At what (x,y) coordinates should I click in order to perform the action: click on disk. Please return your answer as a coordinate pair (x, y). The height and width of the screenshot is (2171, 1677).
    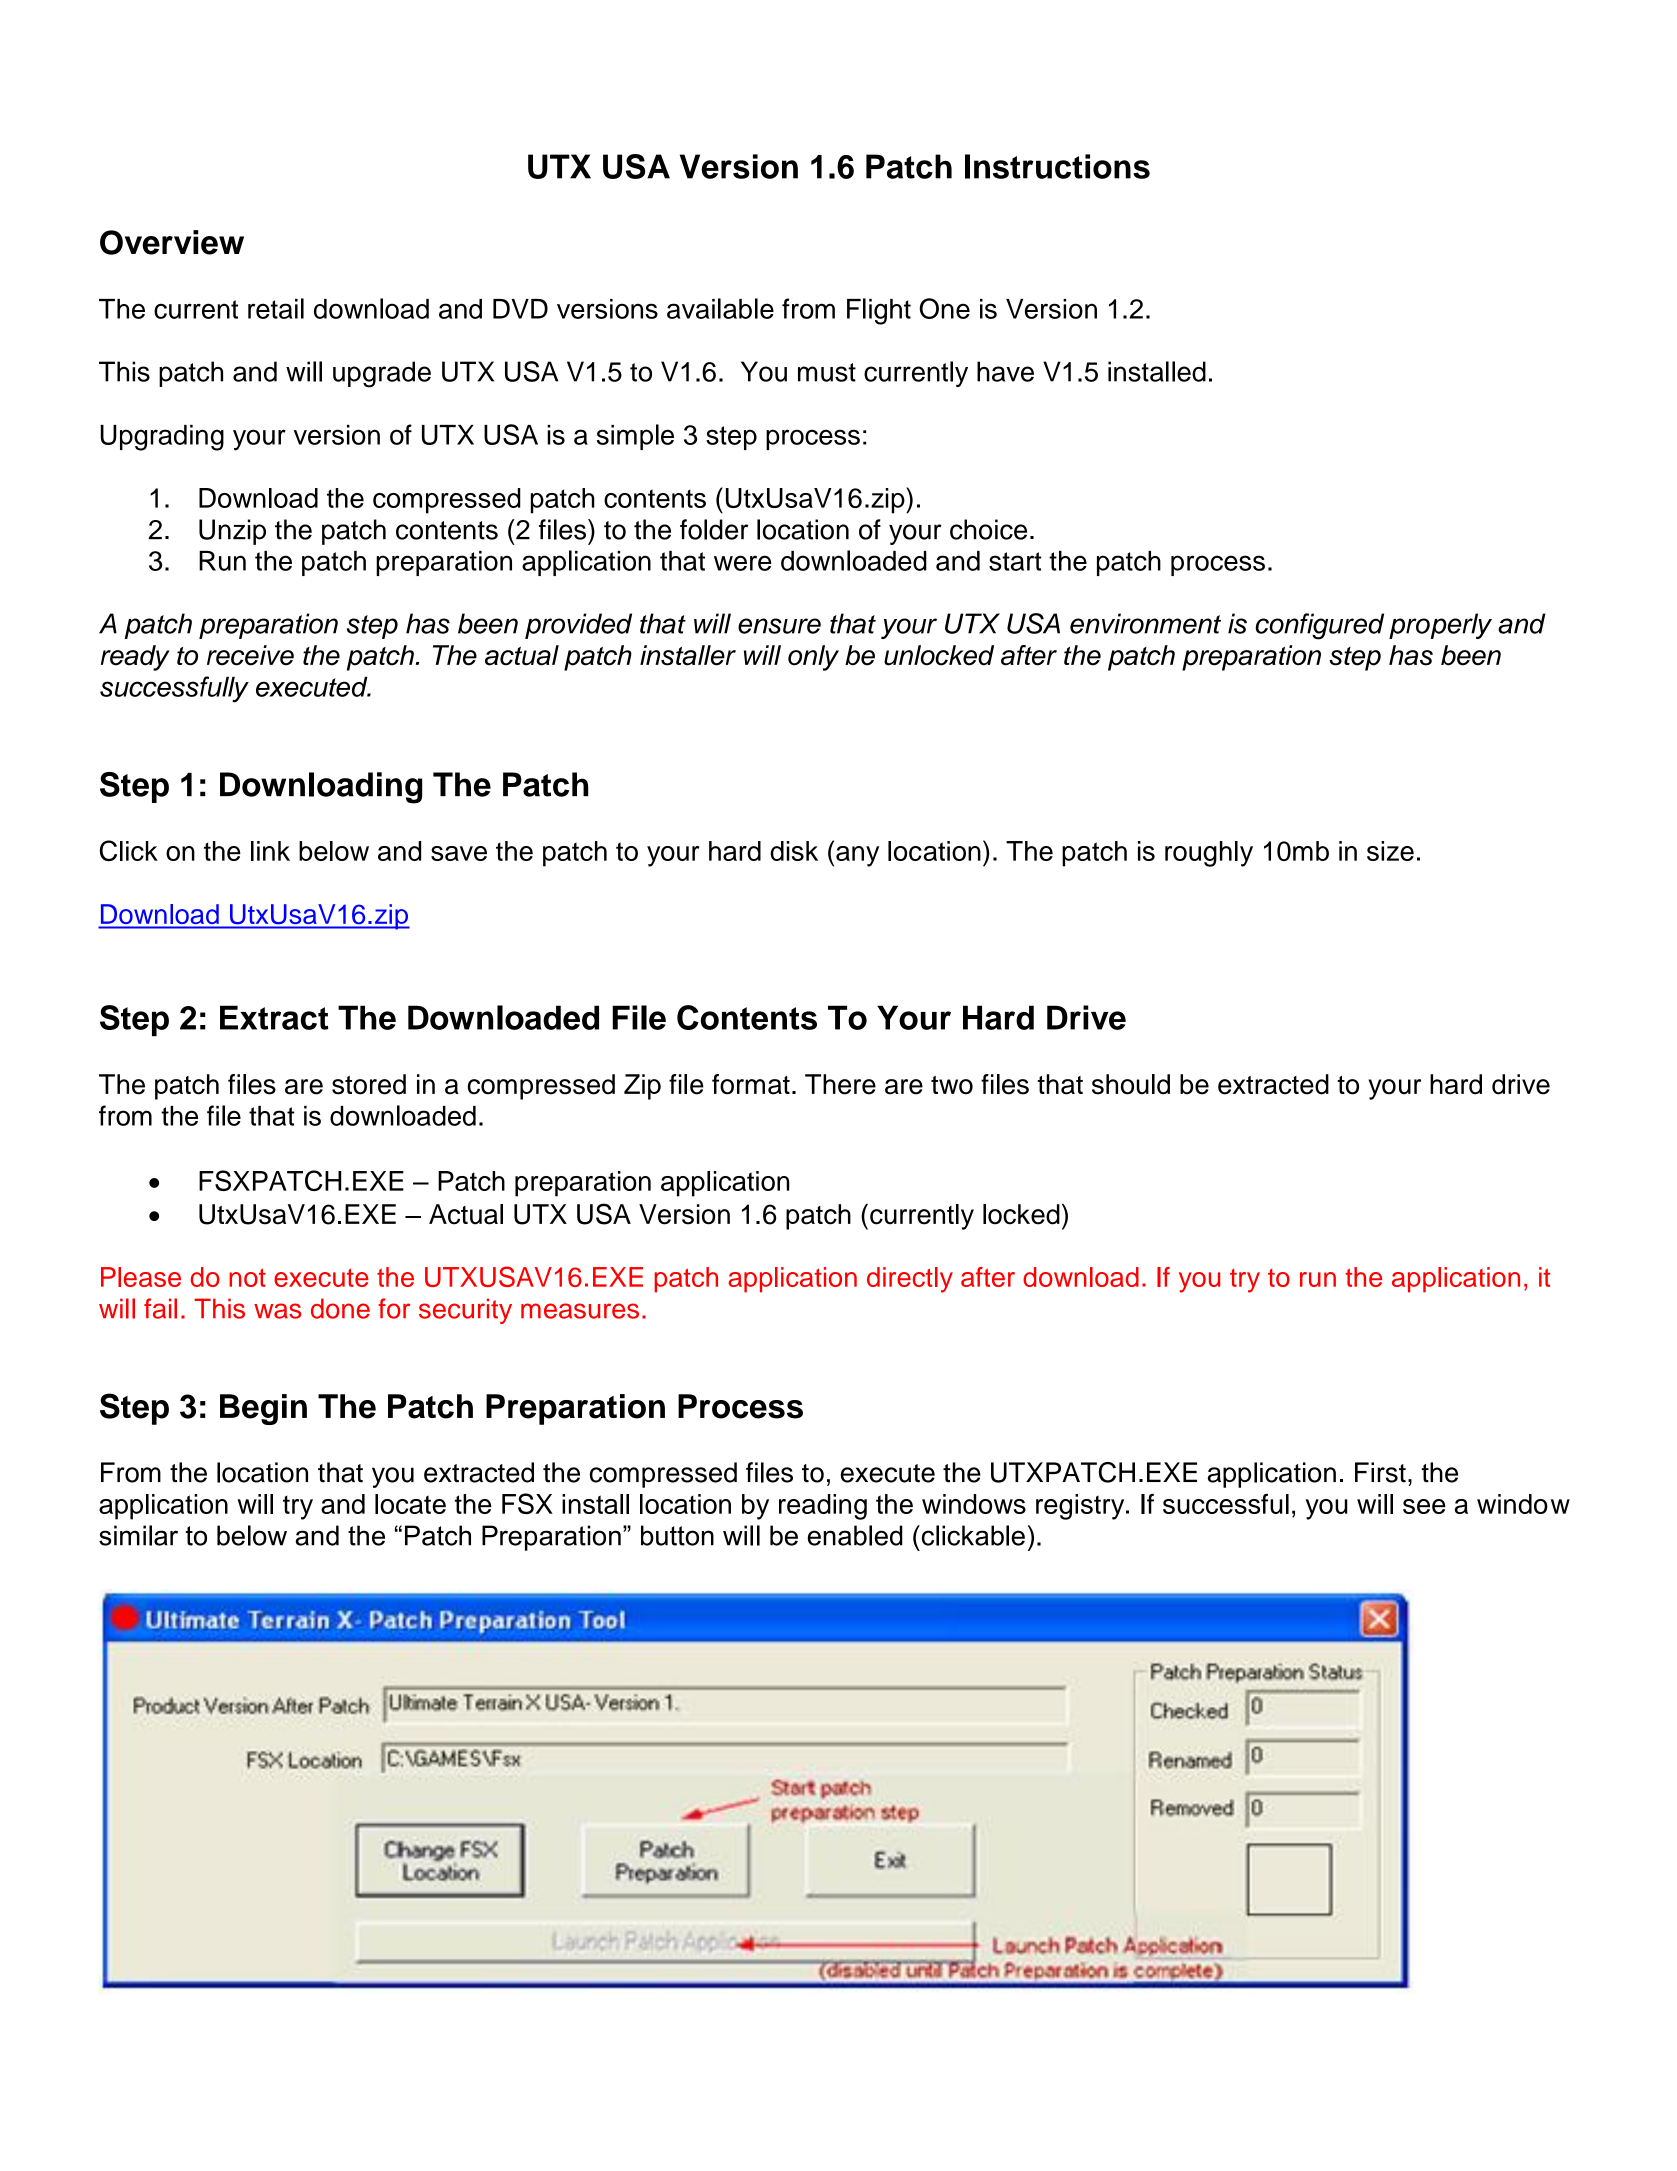
    Looking at the image, I should click on (794, 851).
